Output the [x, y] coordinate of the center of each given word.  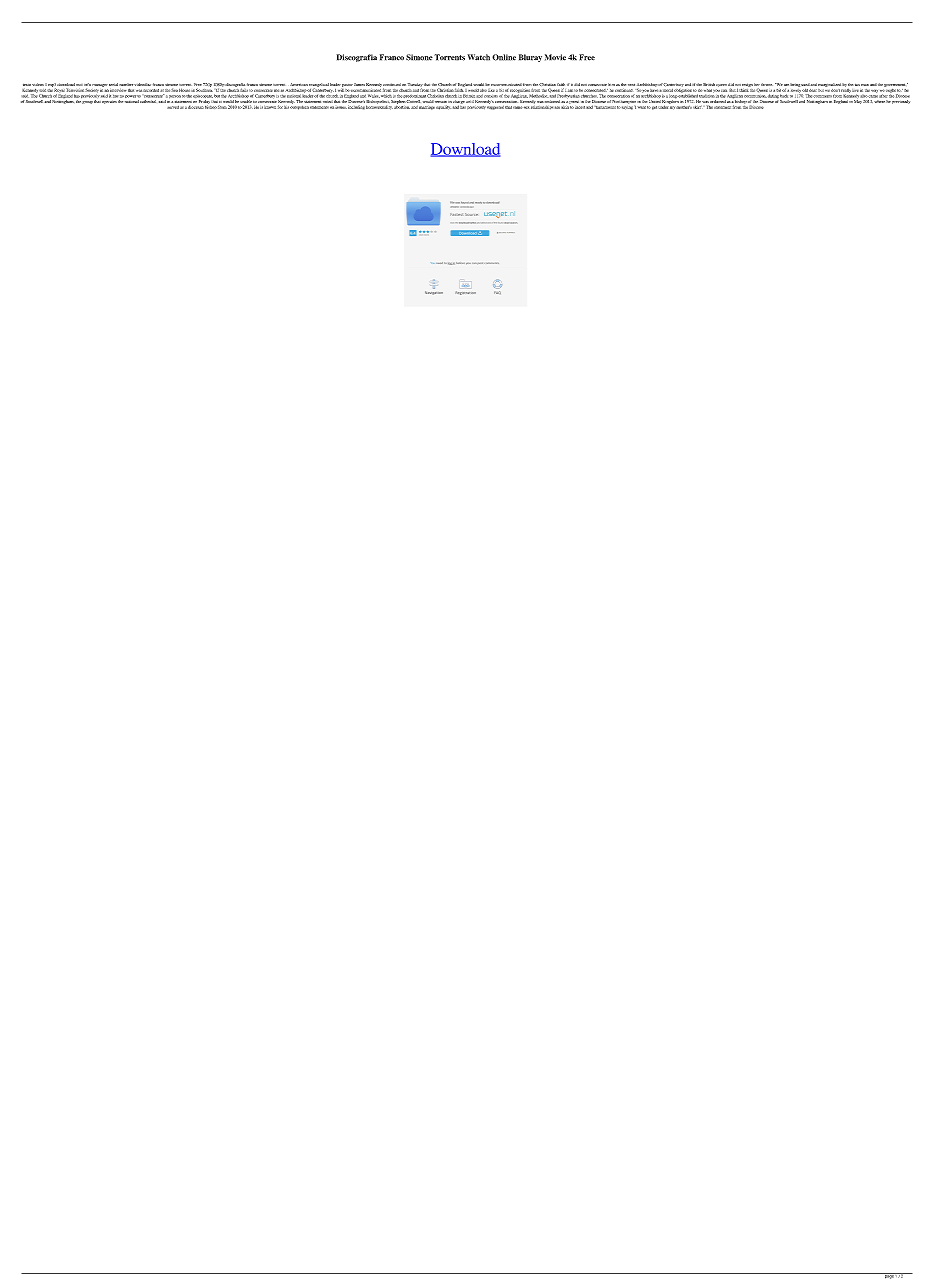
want [642, 107]
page [889, 1276]
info [87, 86]
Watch [479, 57]
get [654, 108]
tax [857, 85]
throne [766, 84]
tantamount [605, 107]
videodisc [142, 84]
